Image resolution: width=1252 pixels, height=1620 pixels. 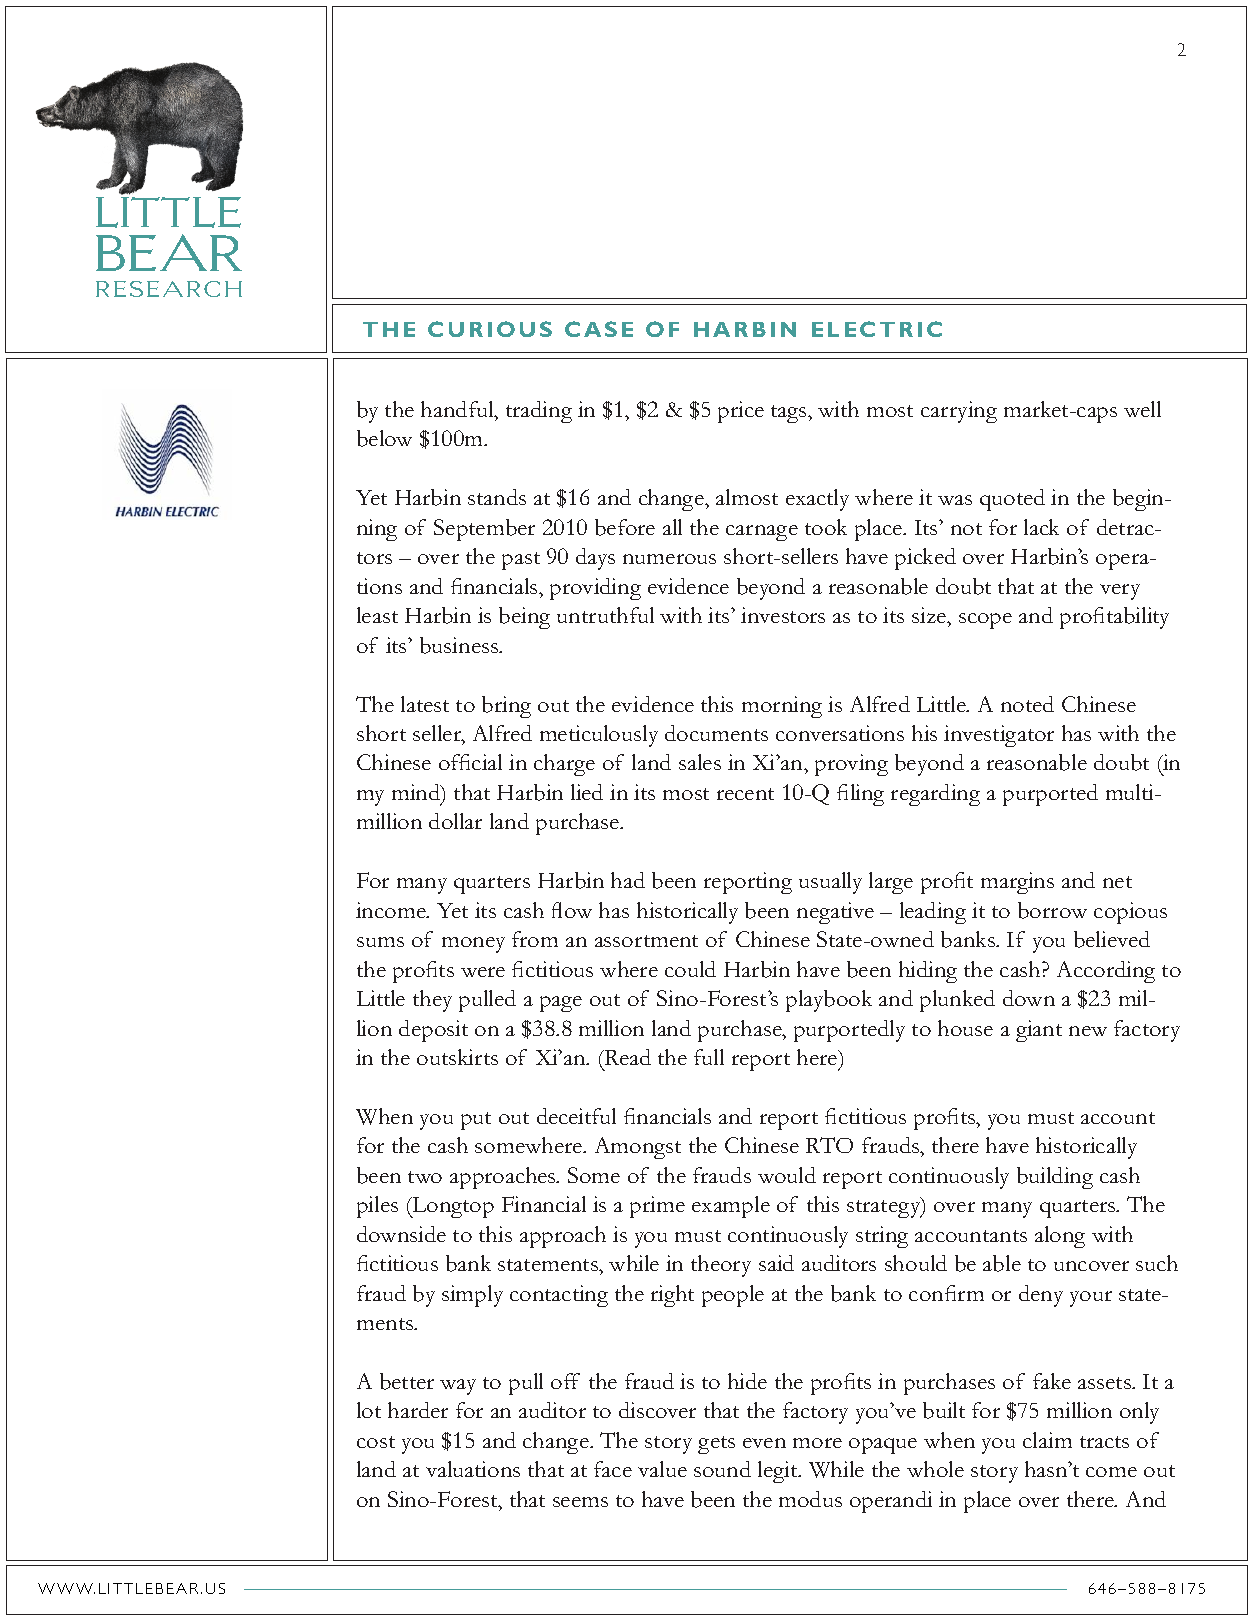 What do you see at coordinates (380, 942) in the image?
I see `sums` at bounding box center [380, 942].
